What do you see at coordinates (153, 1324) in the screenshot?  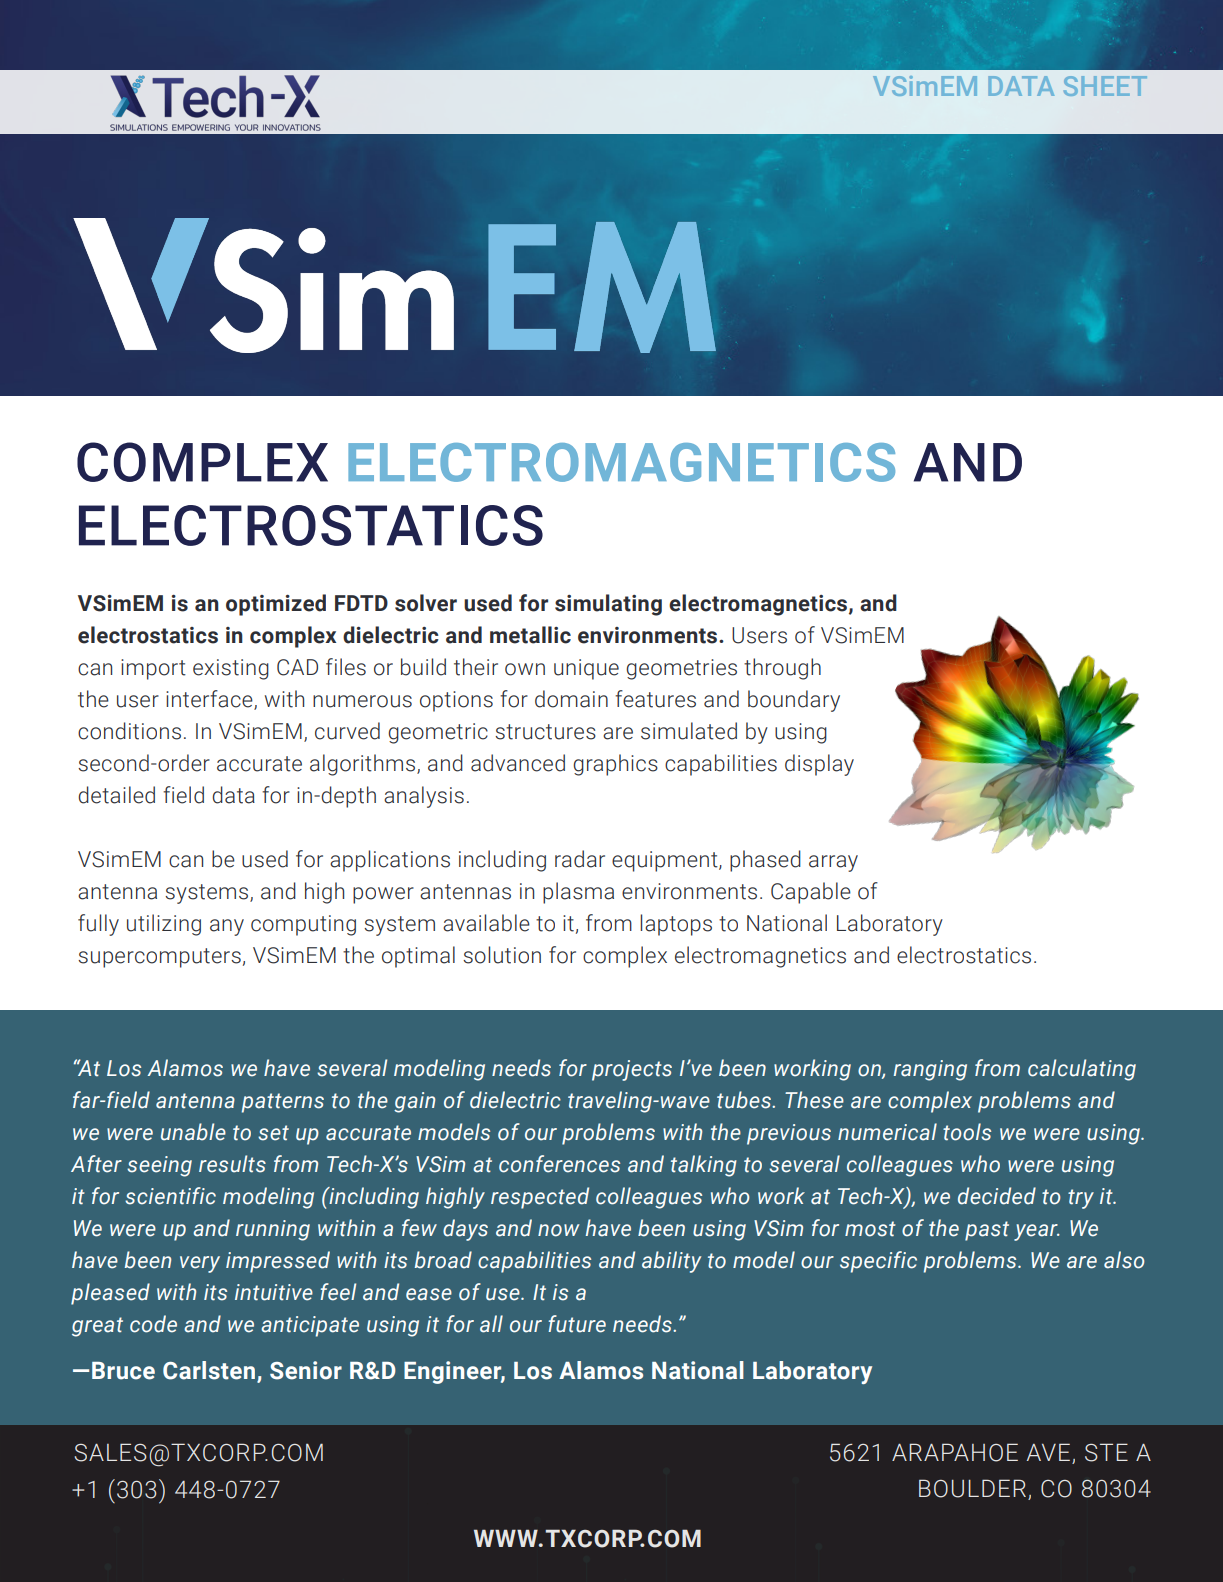 I see `code` at bounding box center [153, 1324].
